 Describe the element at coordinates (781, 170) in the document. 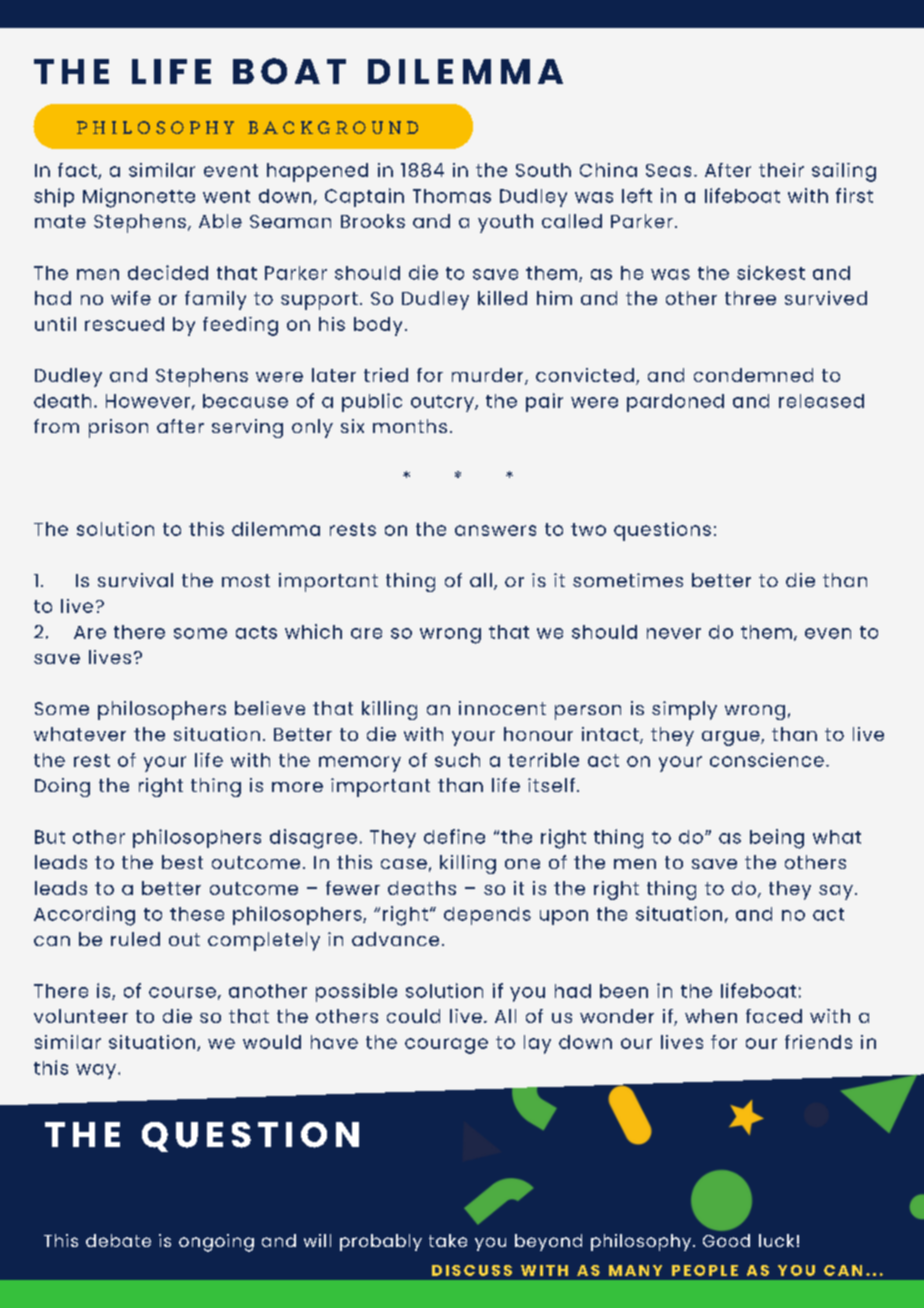

I see `their` at that location.
